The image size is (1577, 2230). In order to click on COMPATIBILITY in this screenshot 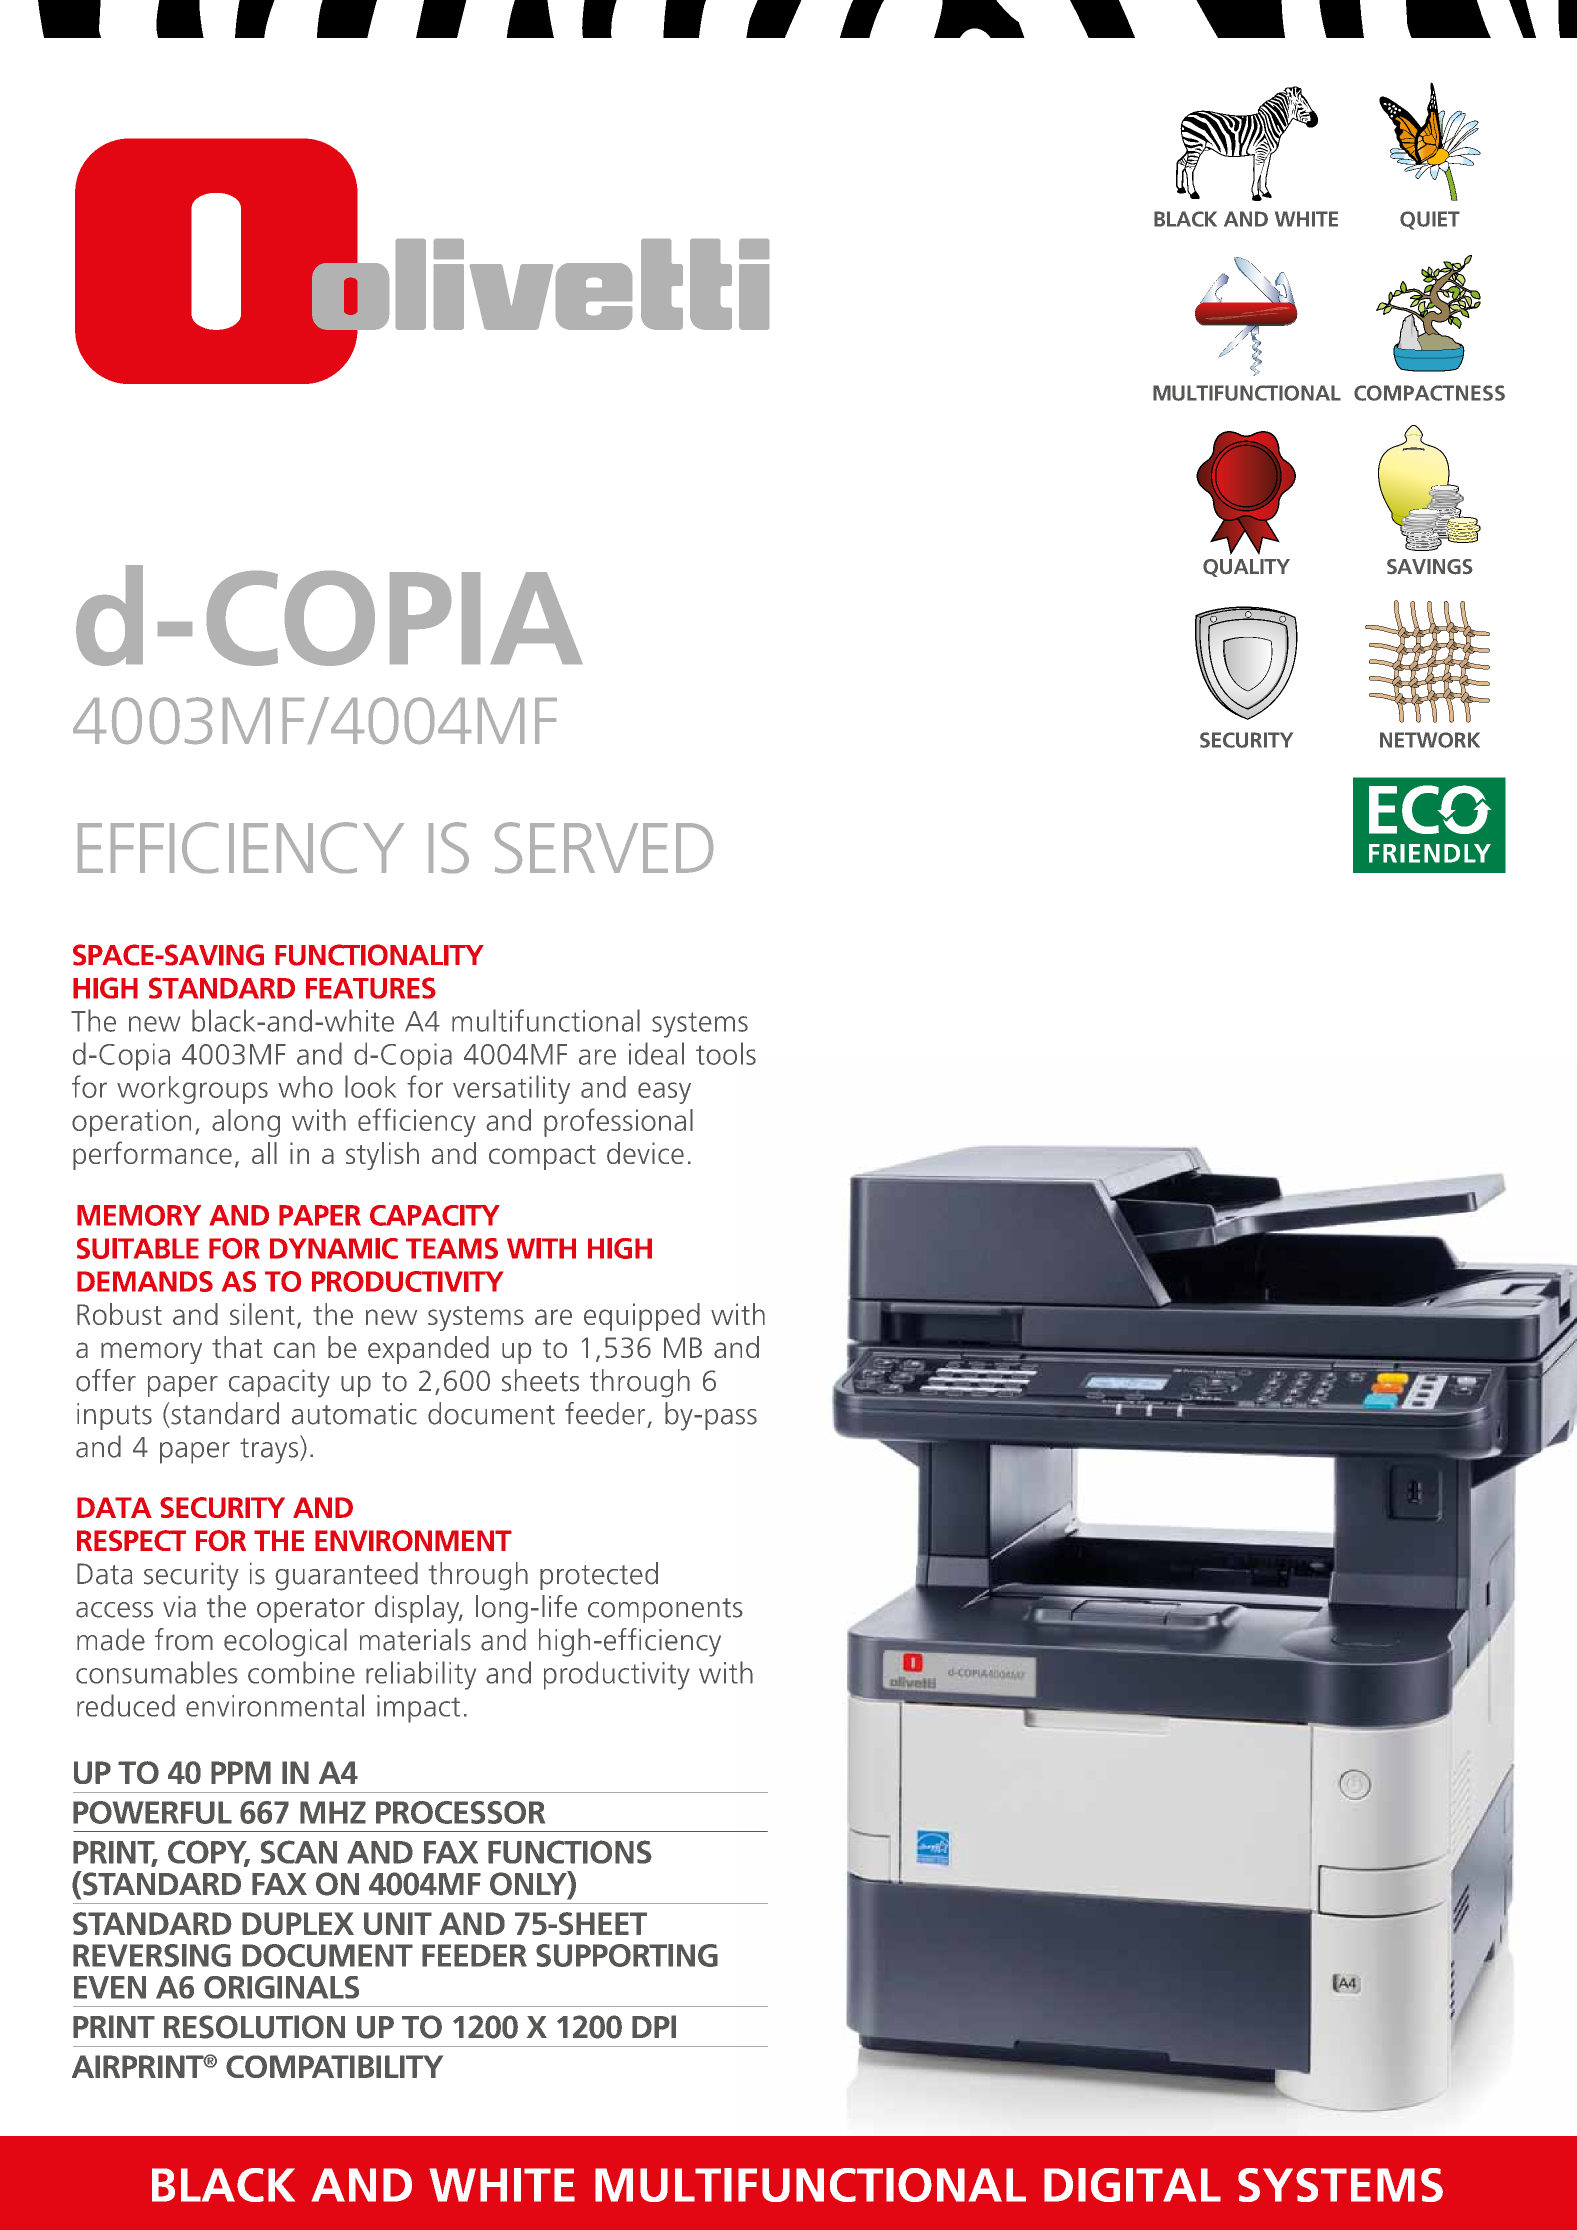, I will do `click(334, 2066)`.
